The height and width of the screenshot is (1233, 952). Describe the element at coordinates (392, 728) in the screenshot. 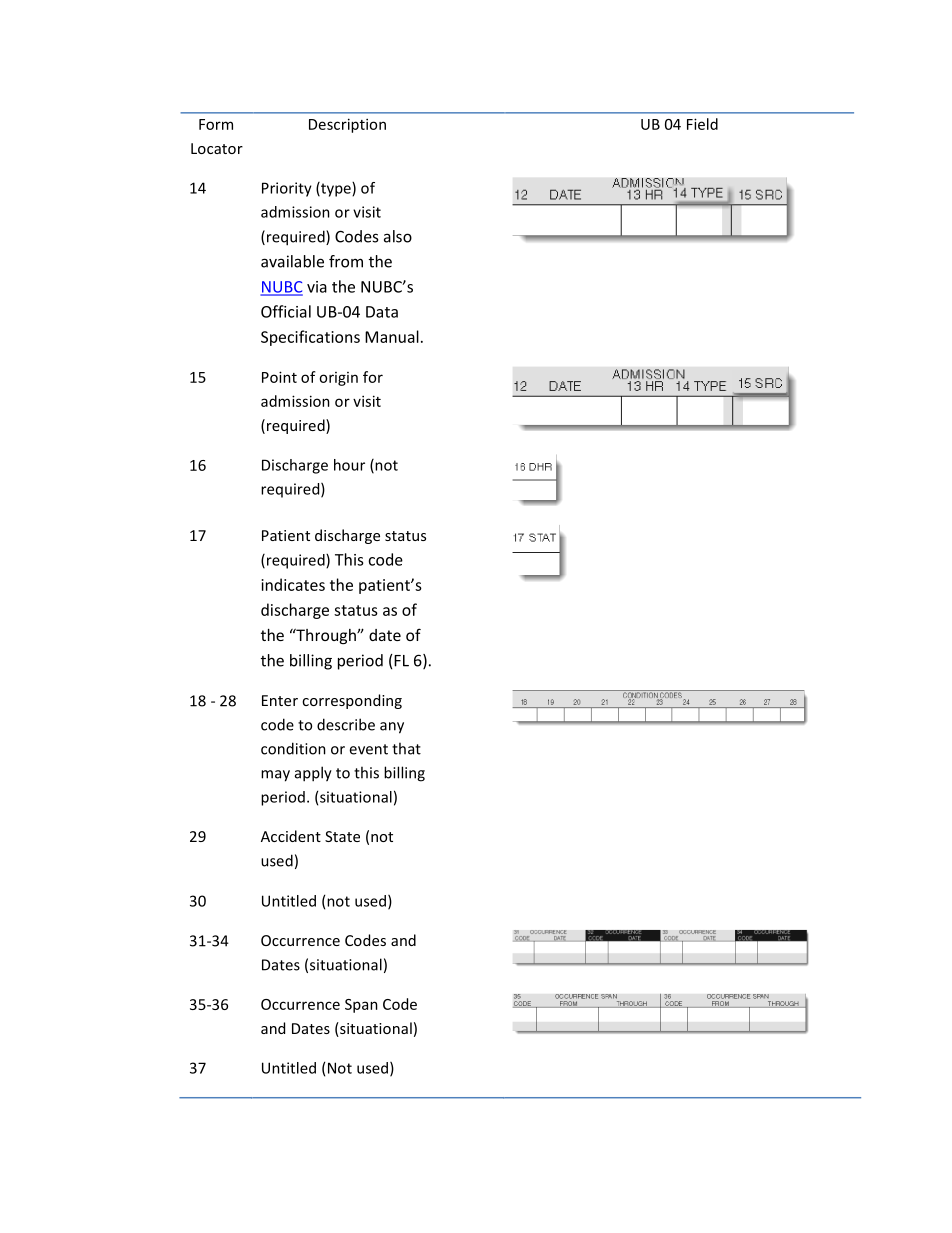

I see `any` at that location.
